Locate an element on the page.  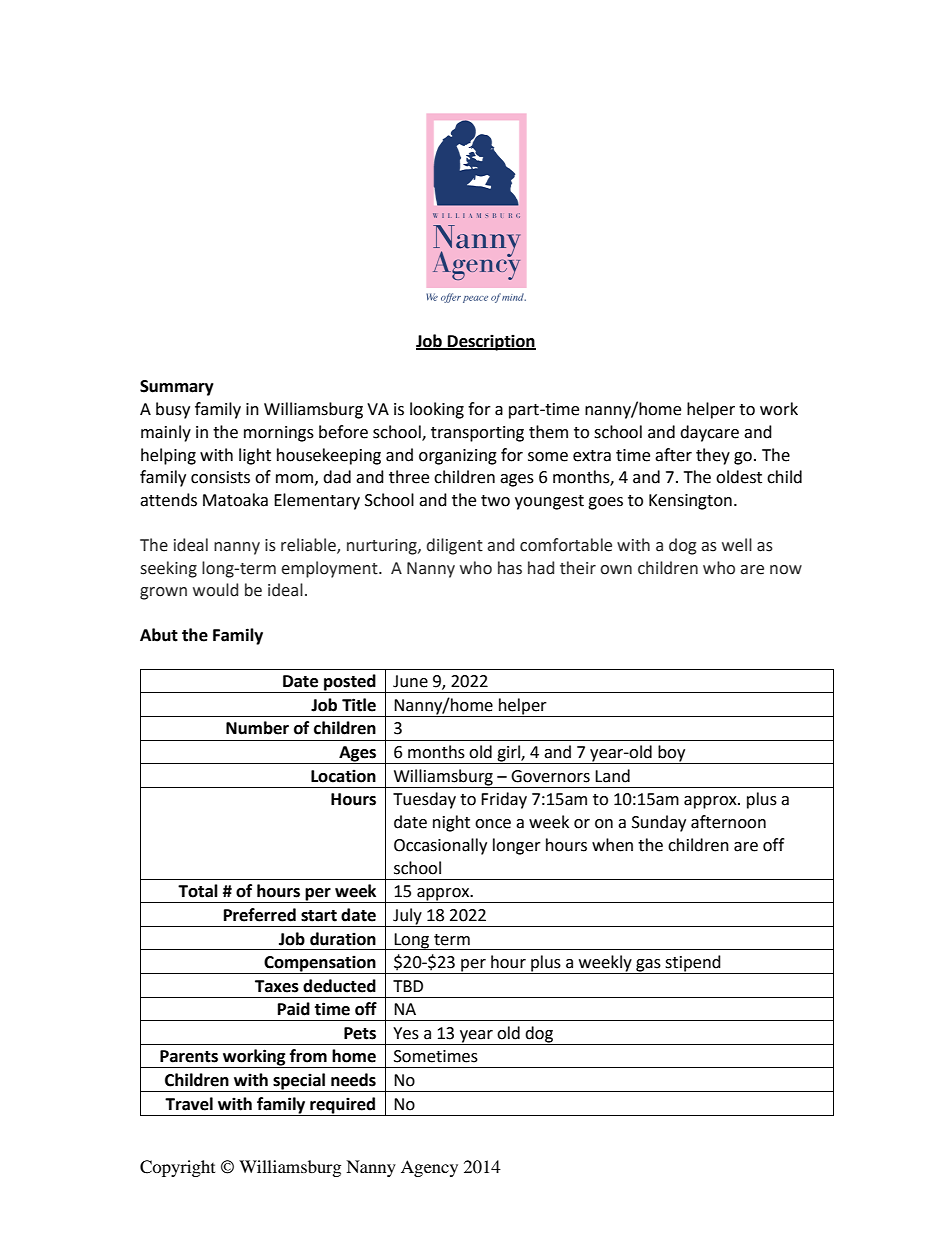
boy is located at coordinates (672, 754).
